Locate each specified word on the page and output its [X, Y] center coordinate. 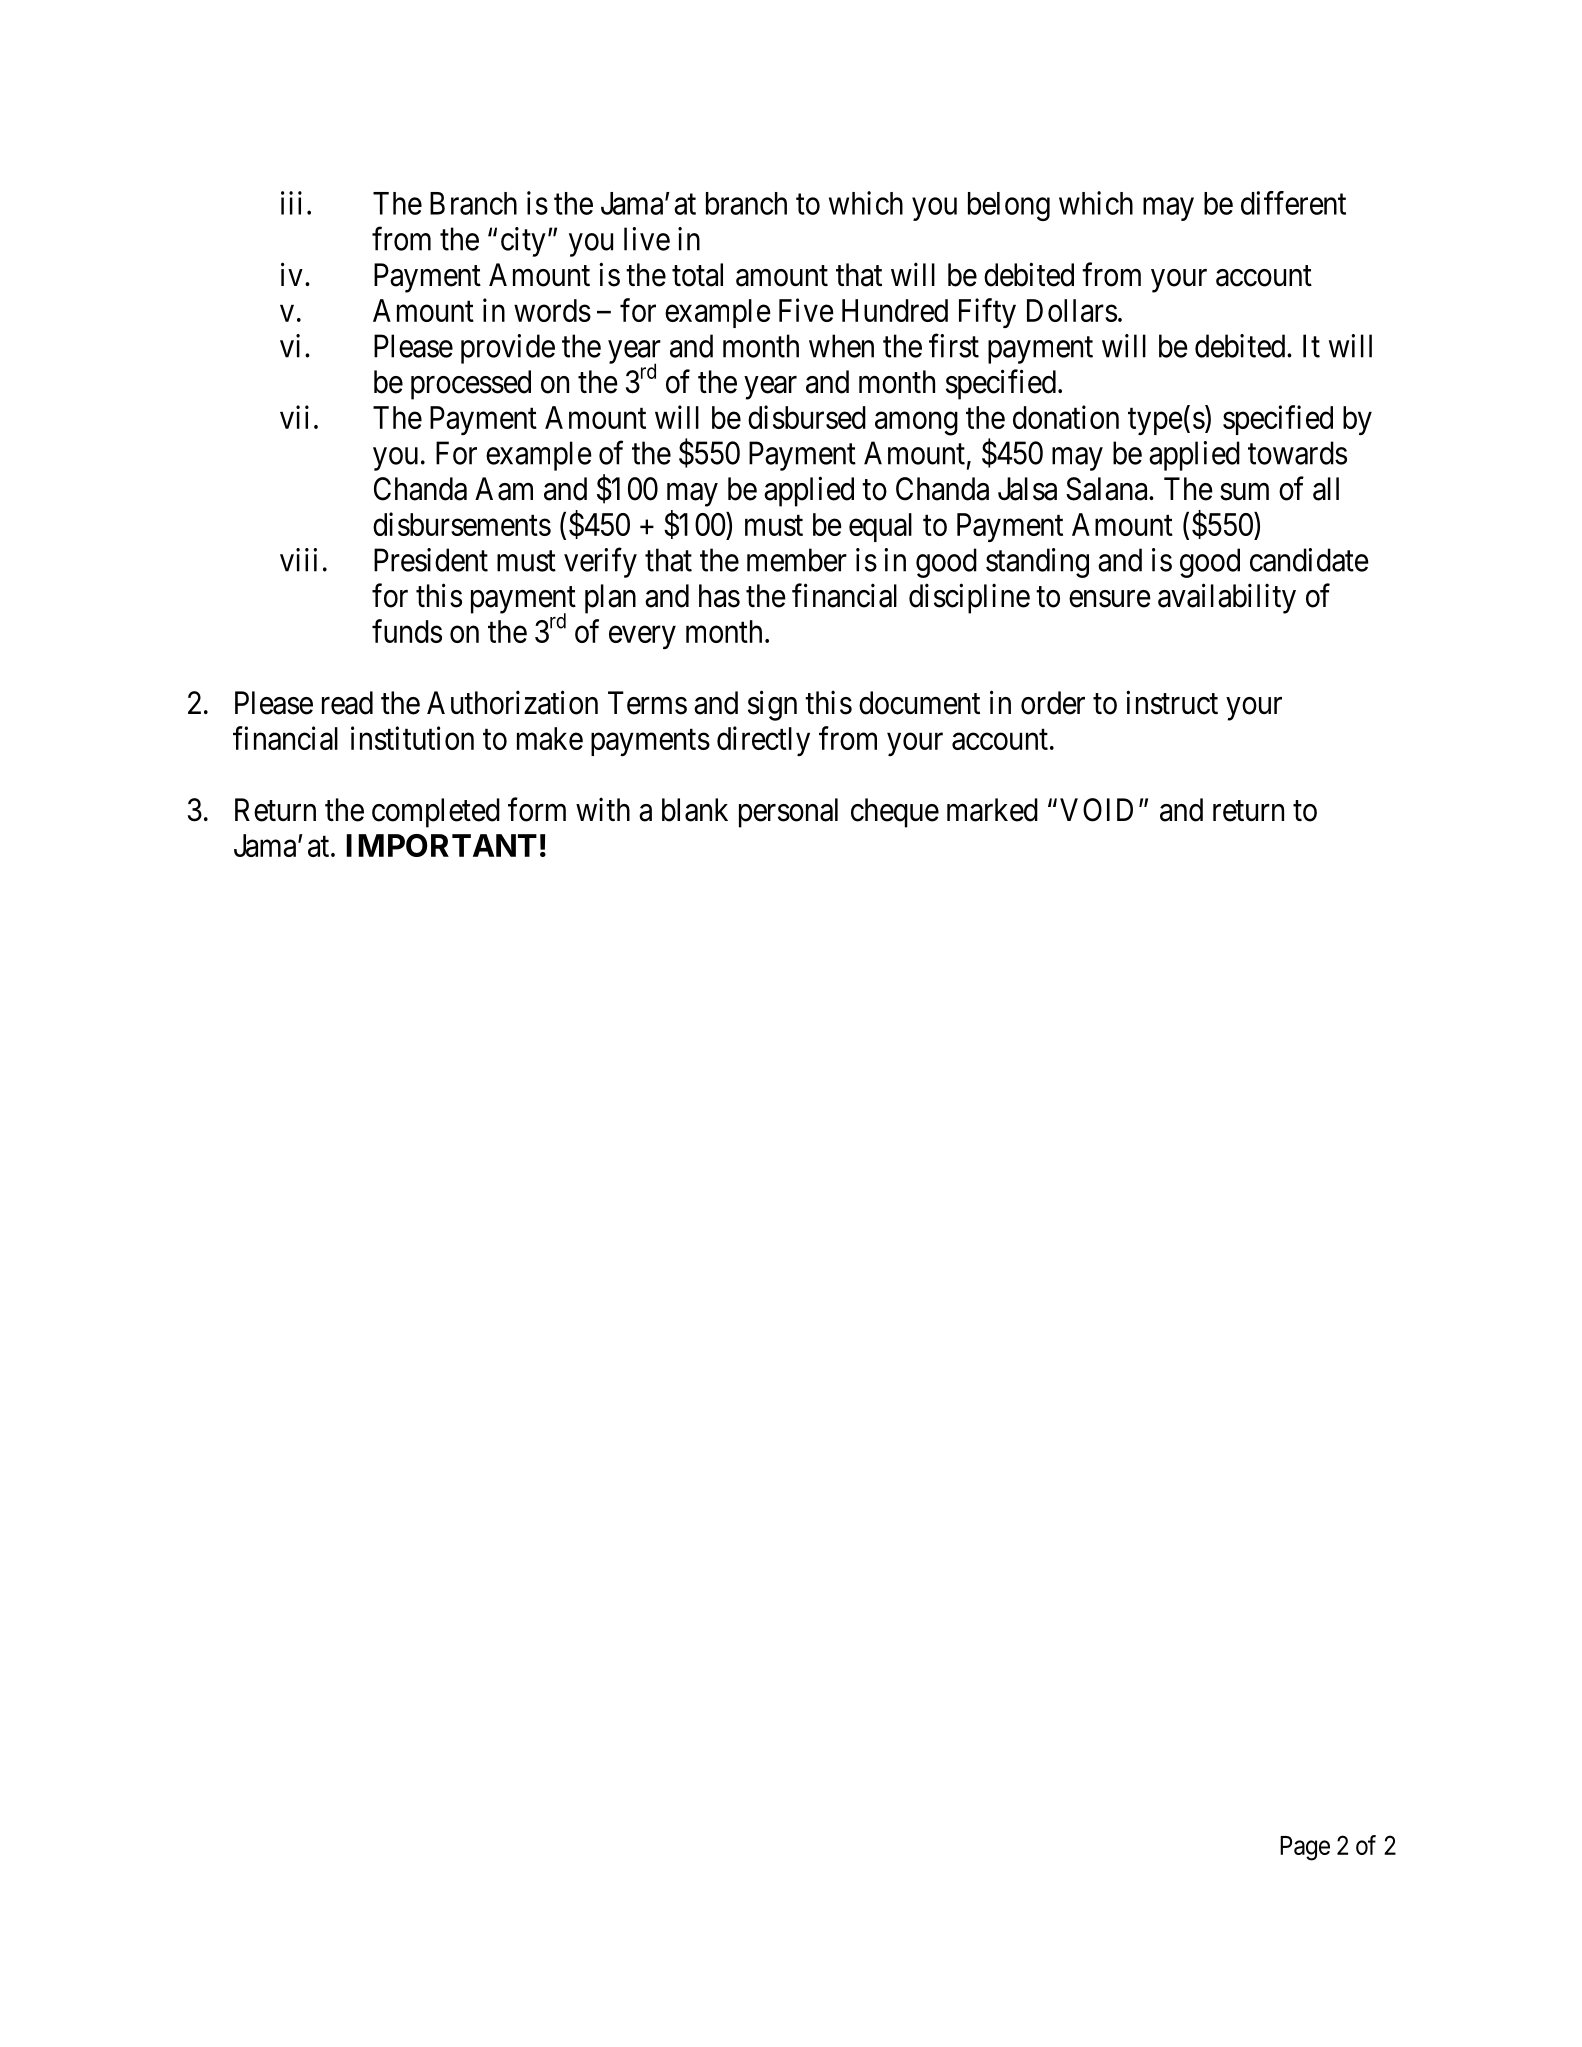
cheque [895, 813]
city [523, 242]
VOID [1096, 810]
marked [992, 810]
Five [806, 310]
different [1293, 203]
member [797, 560]
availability [1227, 598]
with [603, 809]
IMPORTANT [441, 845]
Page [1305, 1848]
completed [436, 813]
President [431, 560]
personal [788, 813]
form [537, 809]
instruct [1172, 702]
